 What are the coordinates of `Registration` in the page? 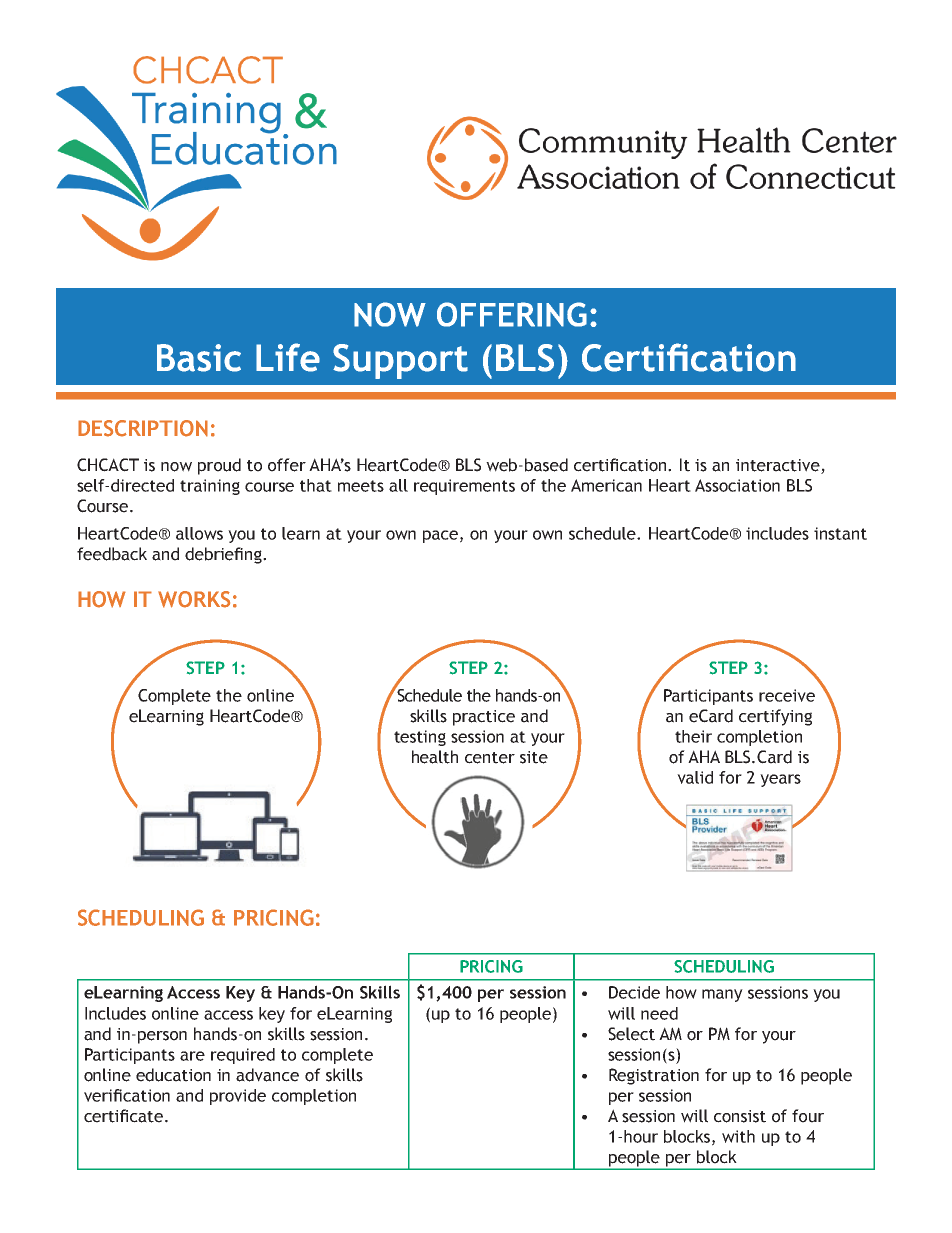 It's located at (654, 1076).
